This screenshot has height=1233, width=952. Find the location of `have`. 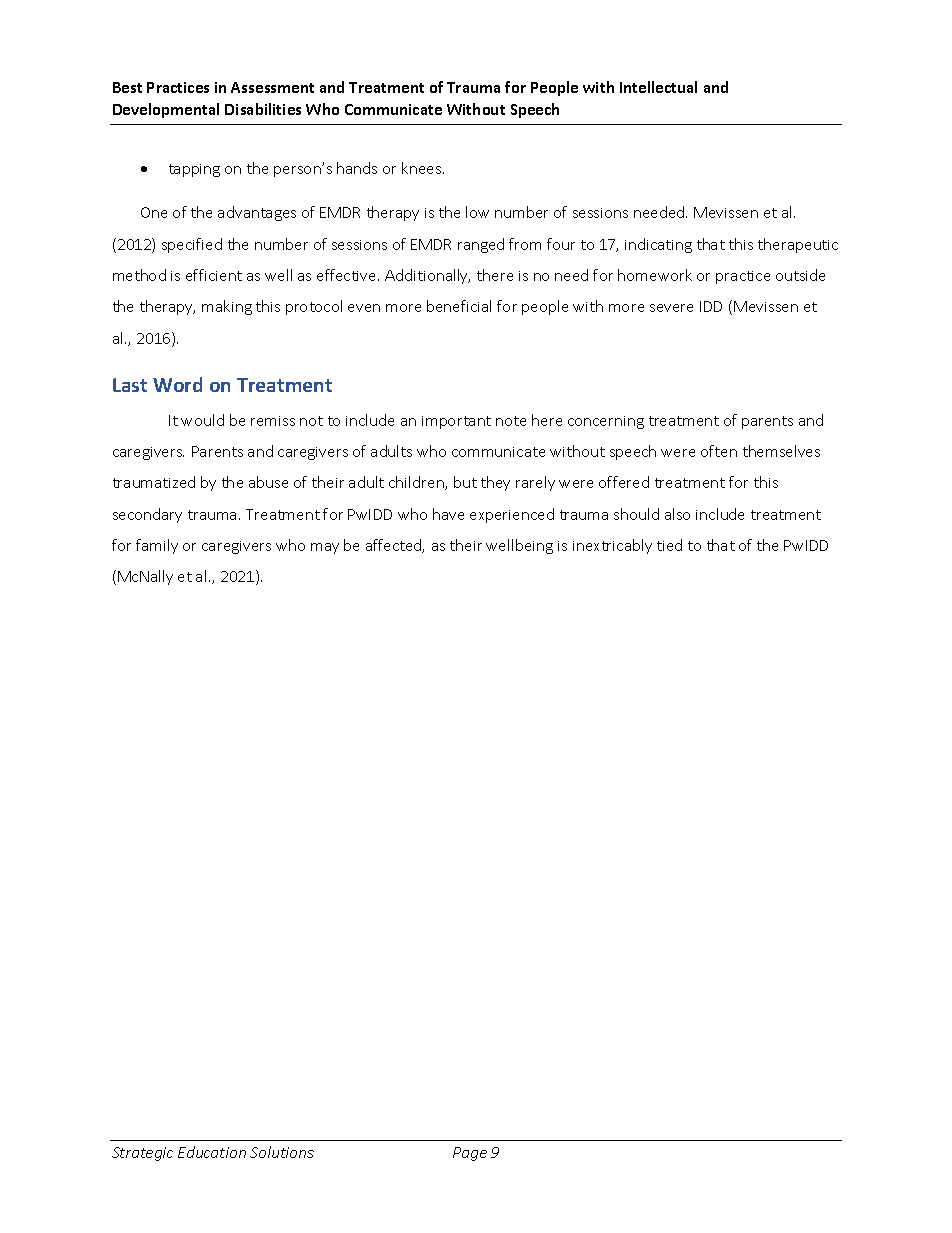

have is located at coordinates (448, 514).
